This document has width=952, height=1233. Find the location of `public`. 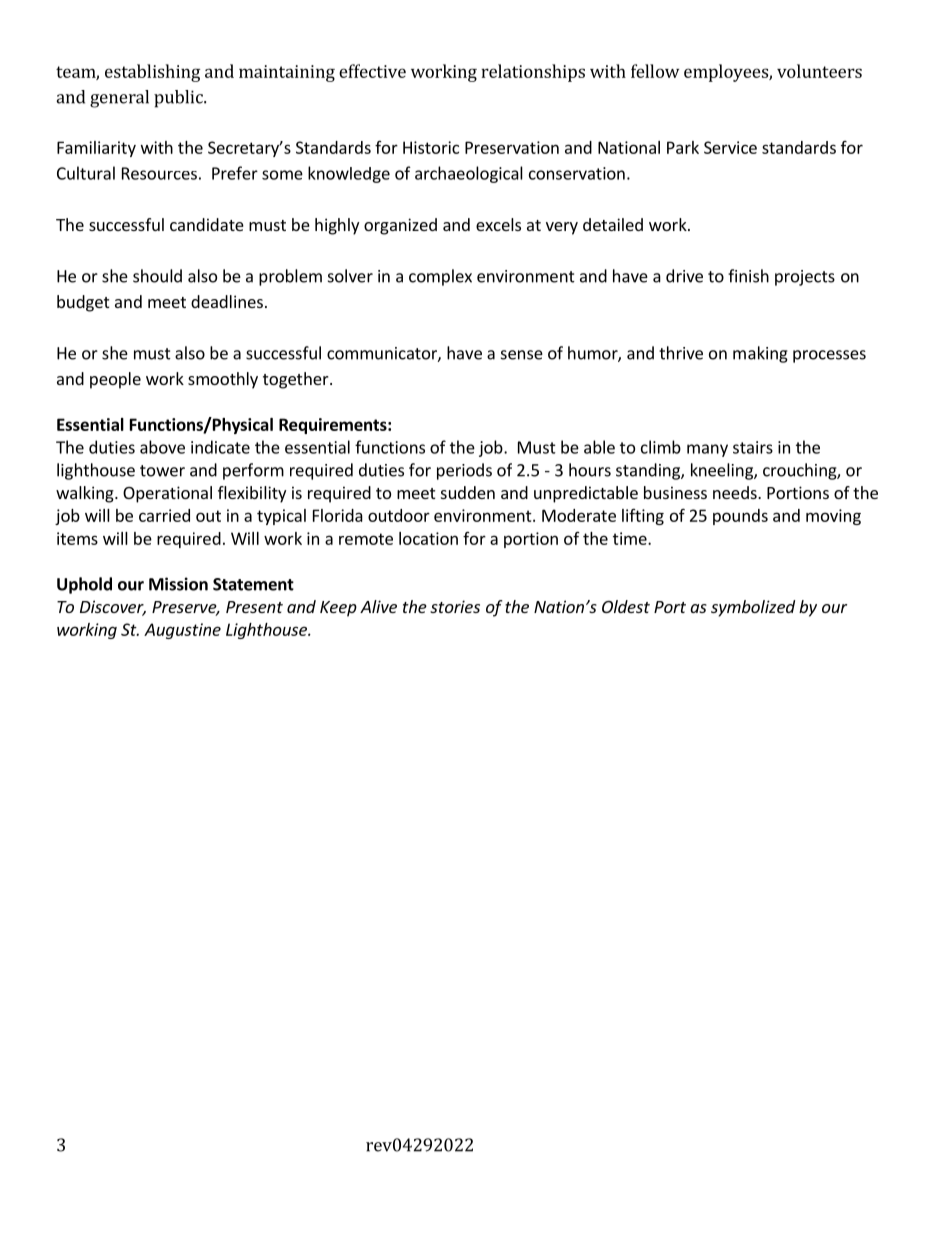

public is located at coordinates (179, 99).
